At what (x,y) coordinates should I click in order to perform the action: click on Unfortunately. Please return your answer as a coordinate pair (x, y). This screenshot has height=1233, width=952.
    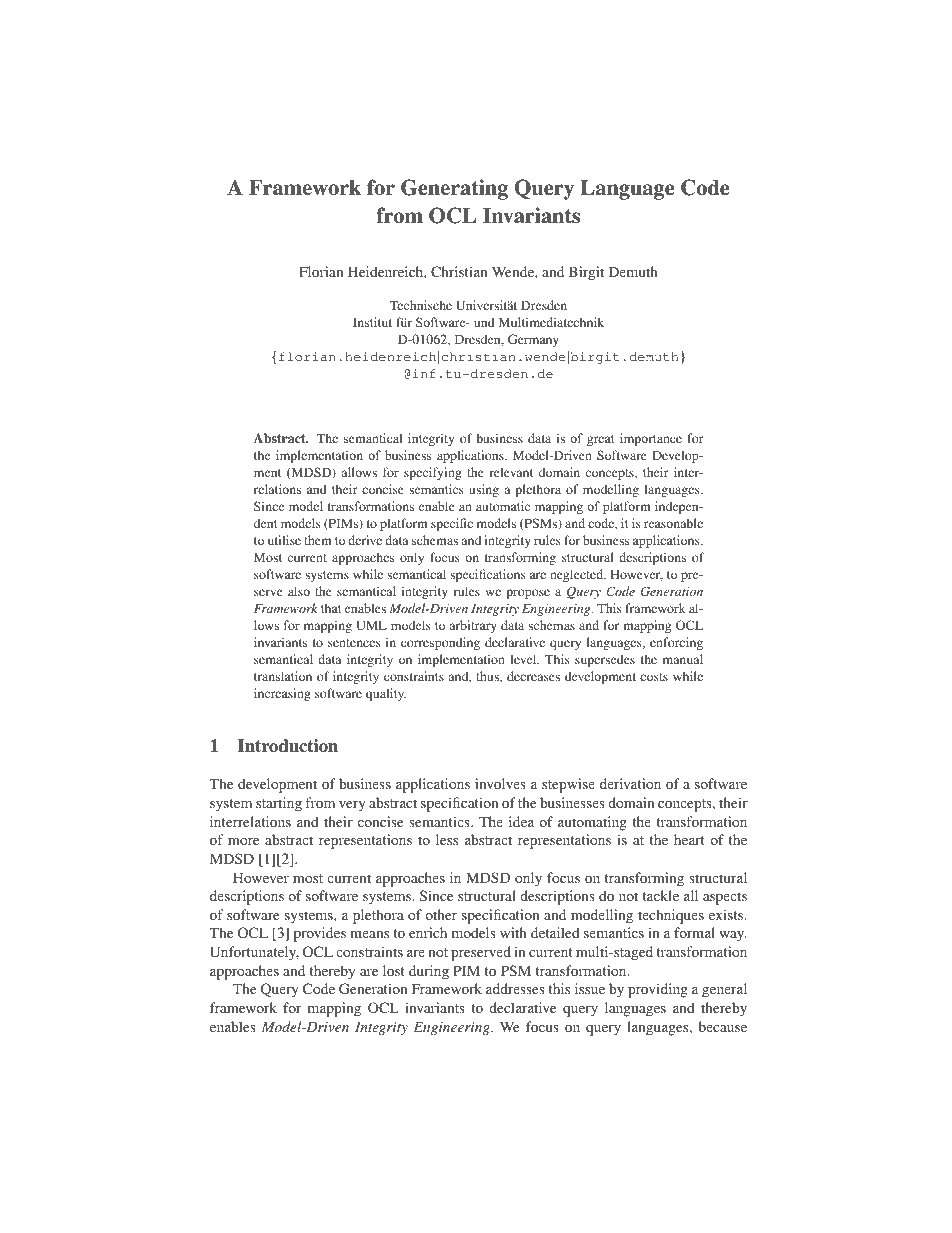
    Looking at the image, I should click on (254, 953).
